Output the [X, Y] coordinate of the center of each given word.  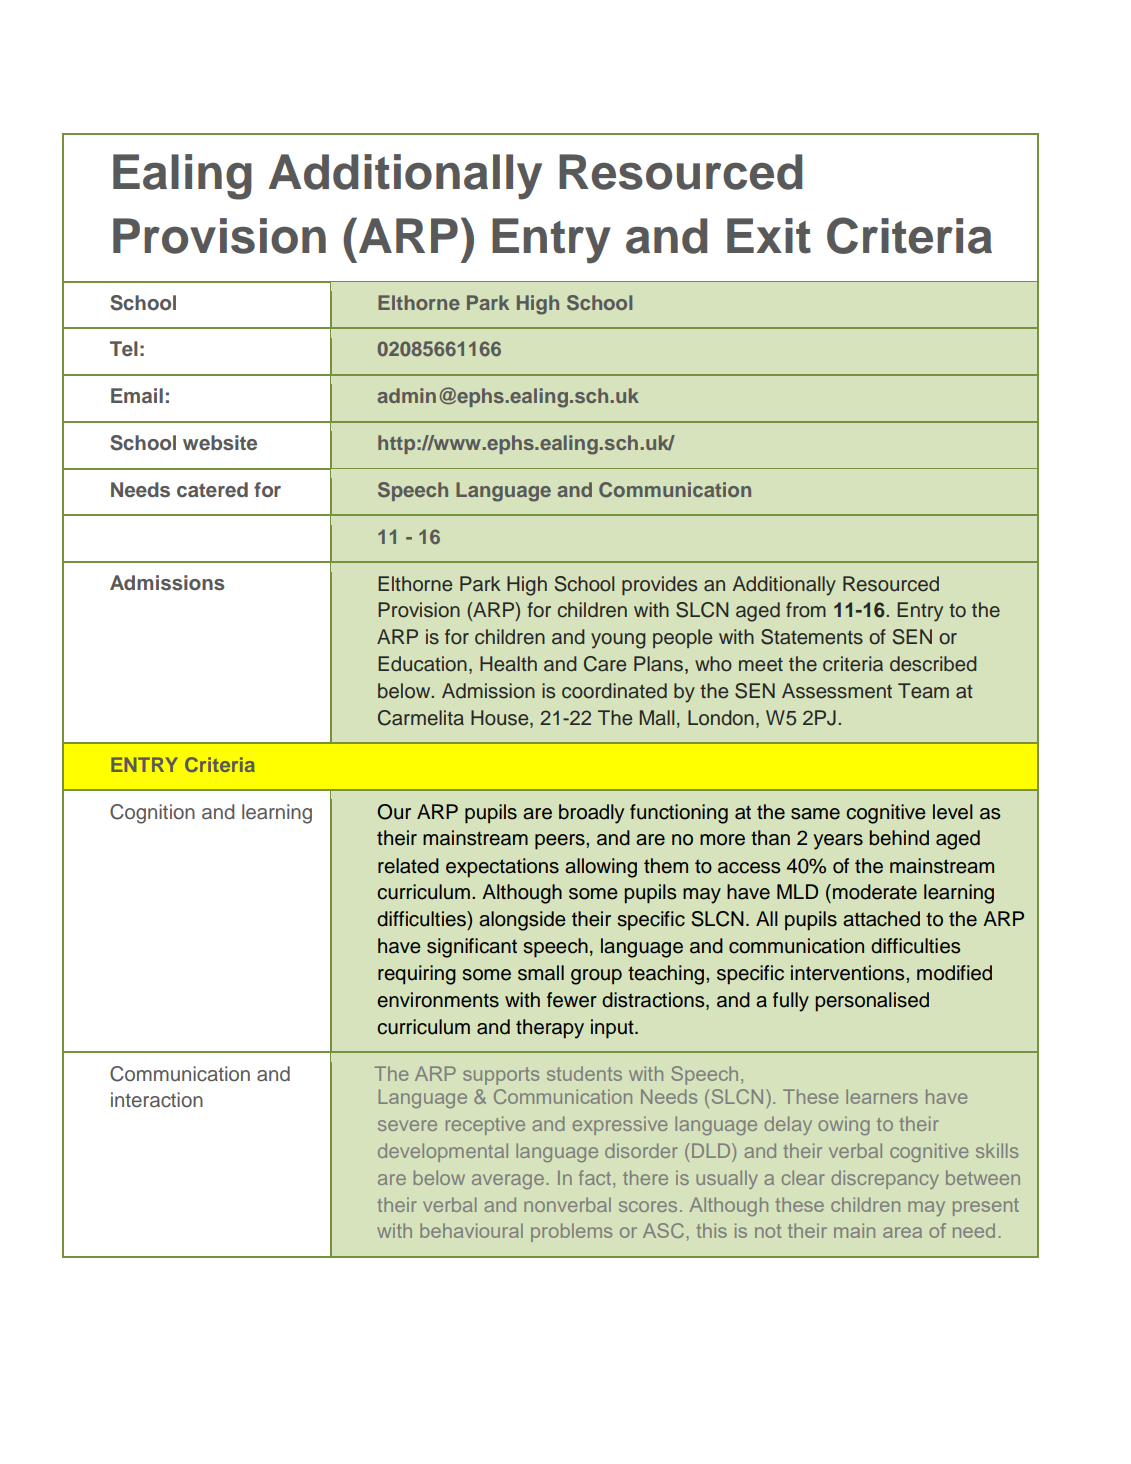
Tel [124, 348]
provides [659, 585]
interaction [157, 1100]
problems [571, 1232]
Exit [769, 236]
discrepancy [885, 1179]
